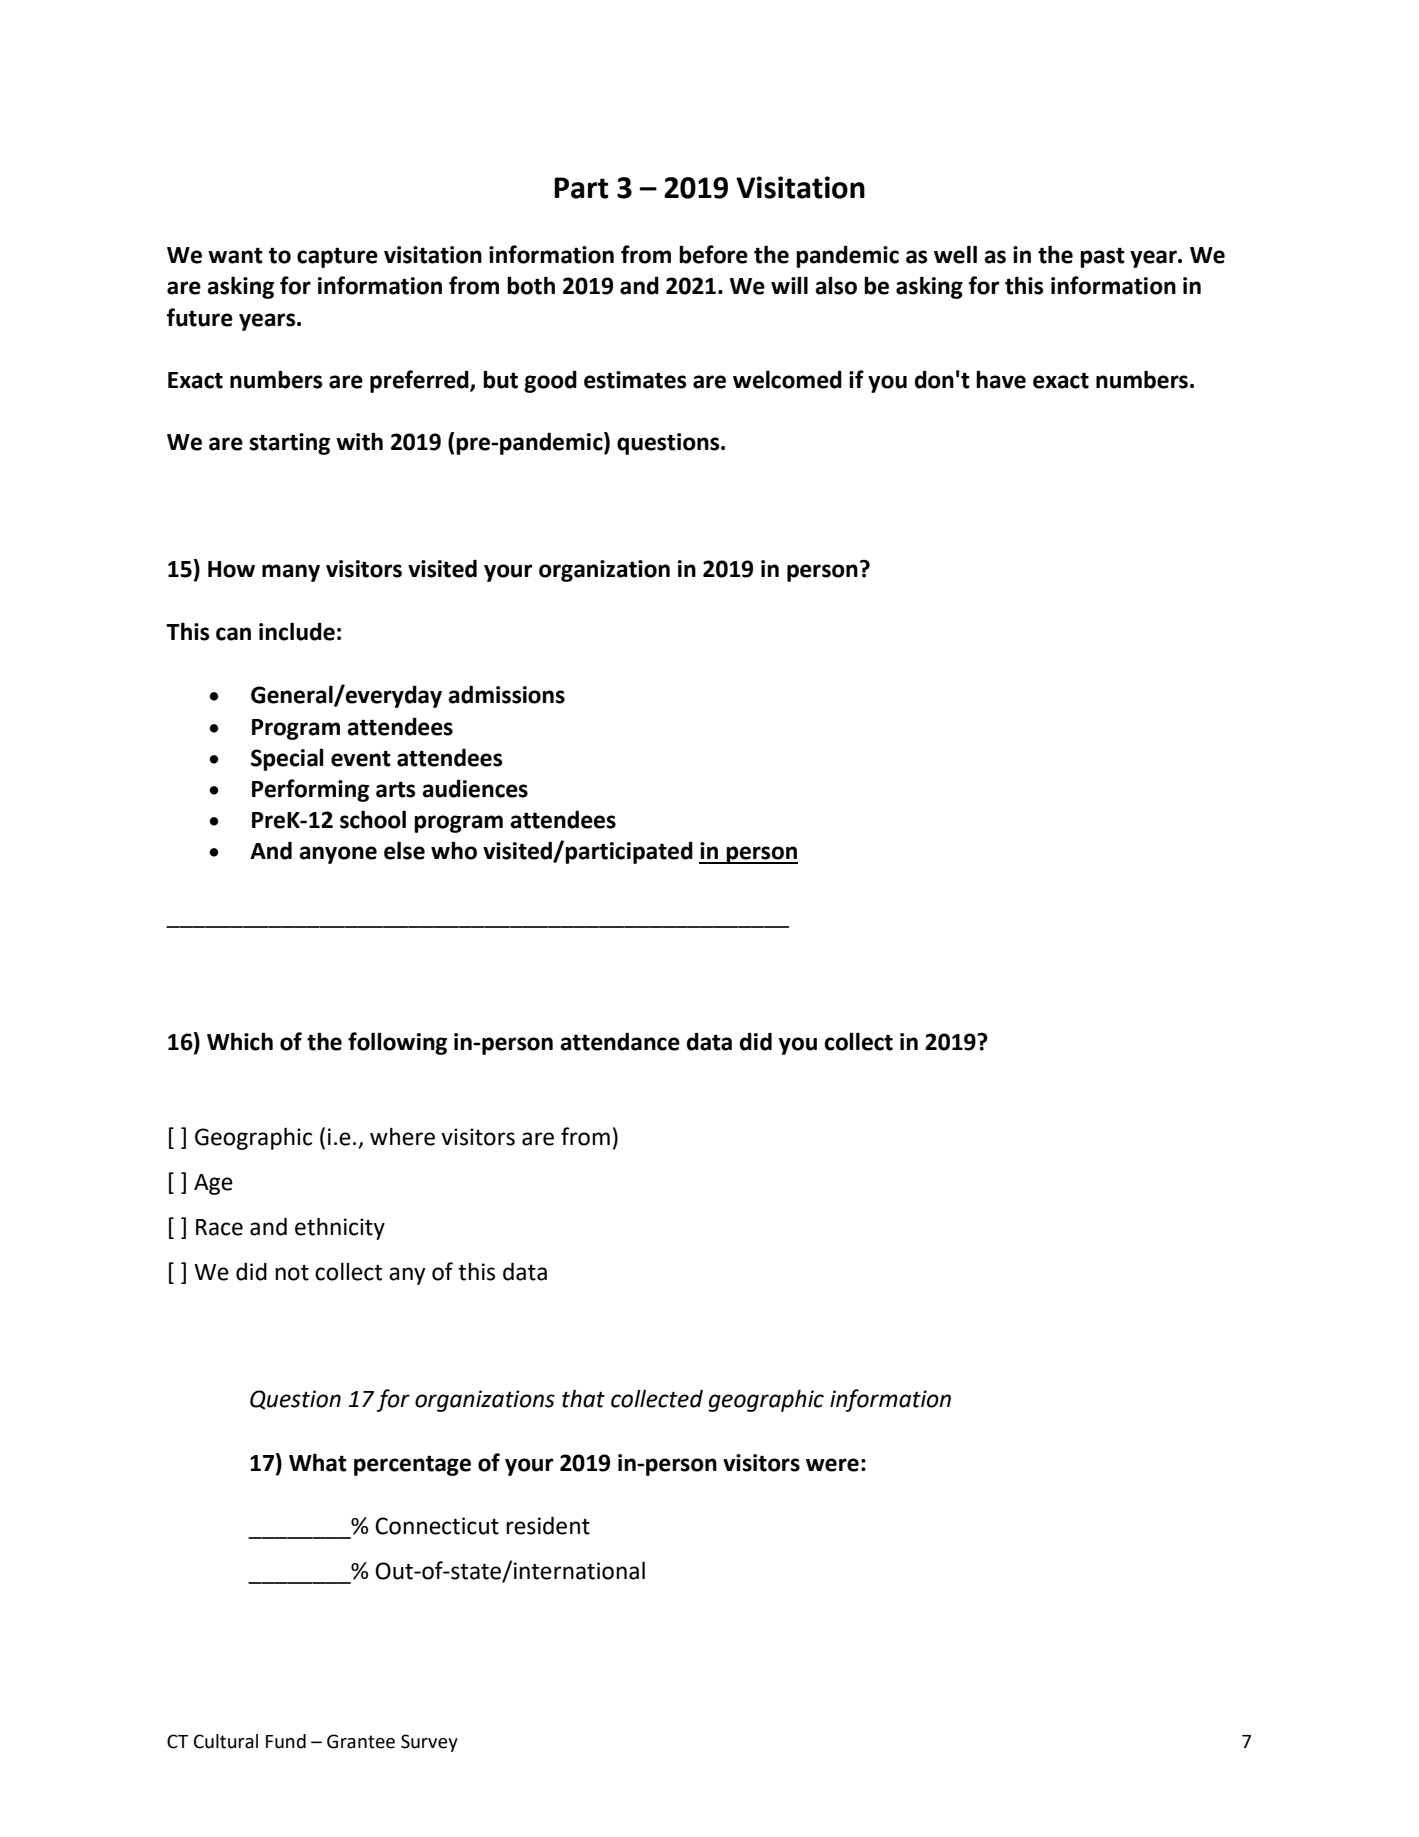  What do you see at coordinates (337, 257) in the page?
I see `capture` at bounding box center [337, 257].
